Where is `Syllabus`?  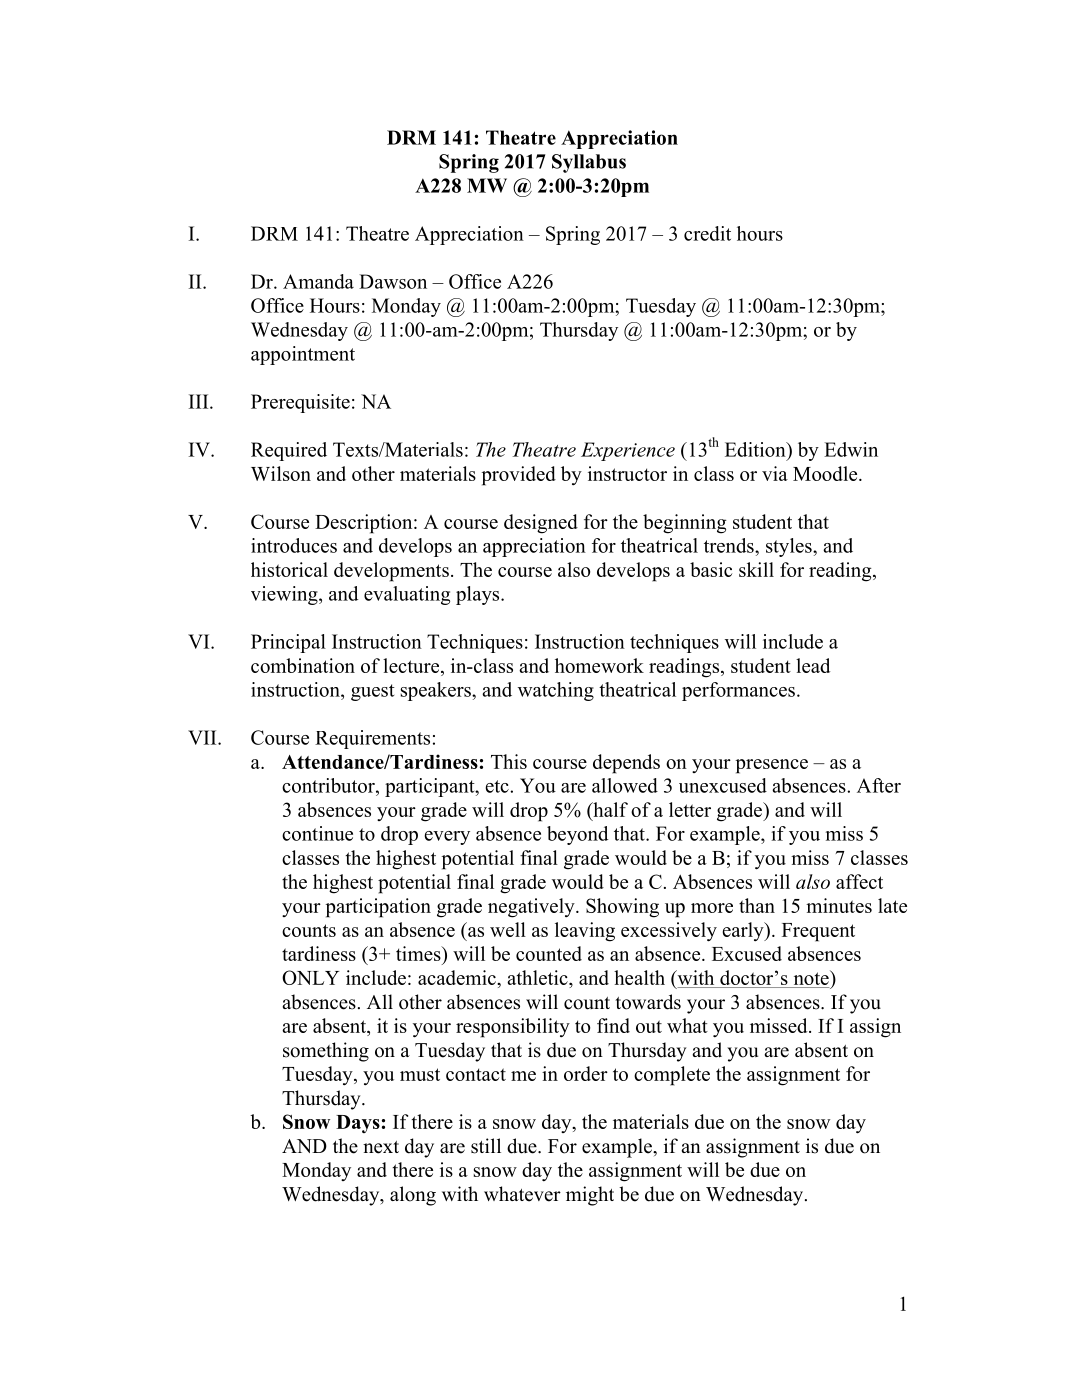
Syllabus is located at coordinates (589, 163).
